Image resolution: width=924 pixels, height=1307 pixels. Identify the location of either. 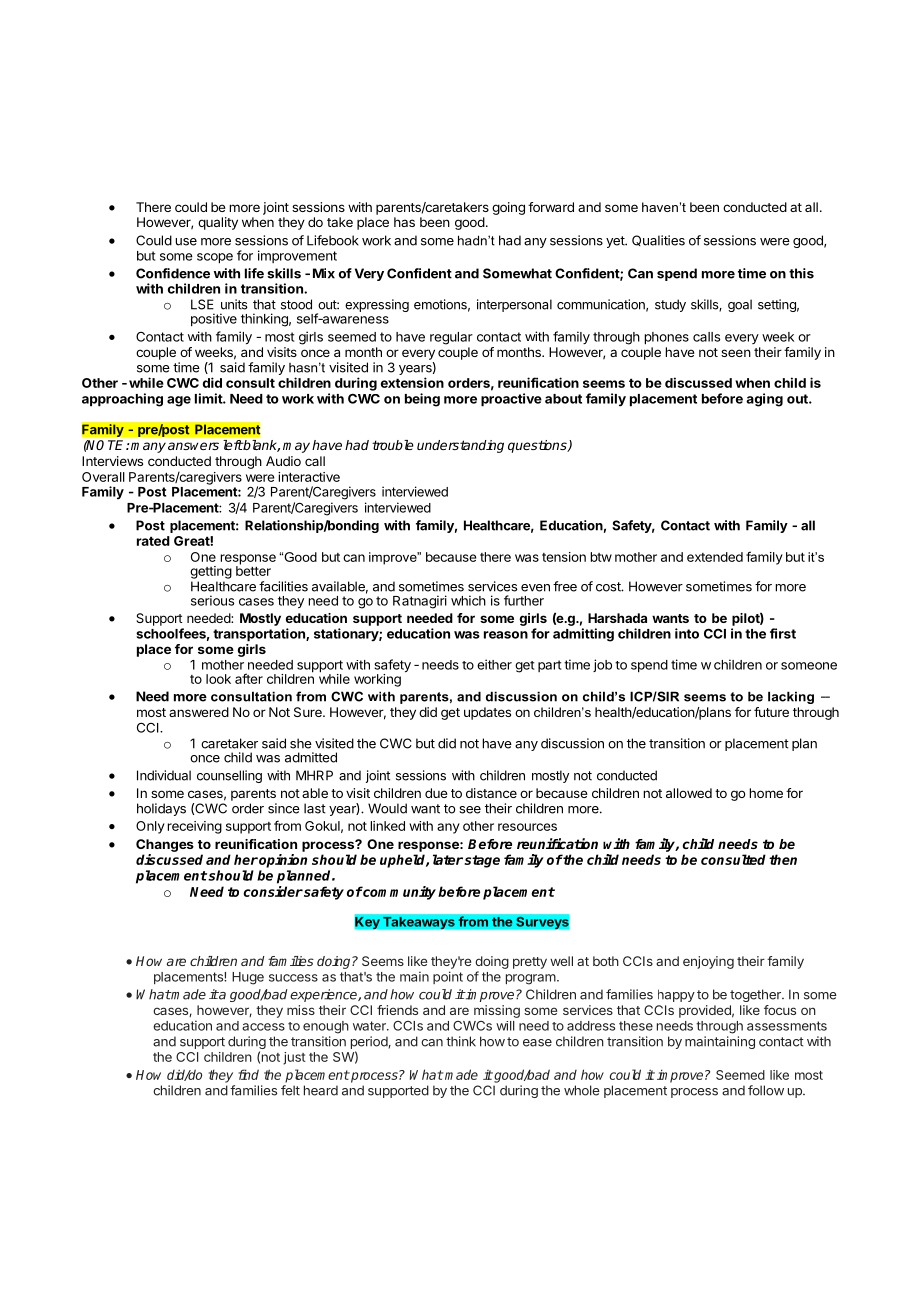
(494, 664).
